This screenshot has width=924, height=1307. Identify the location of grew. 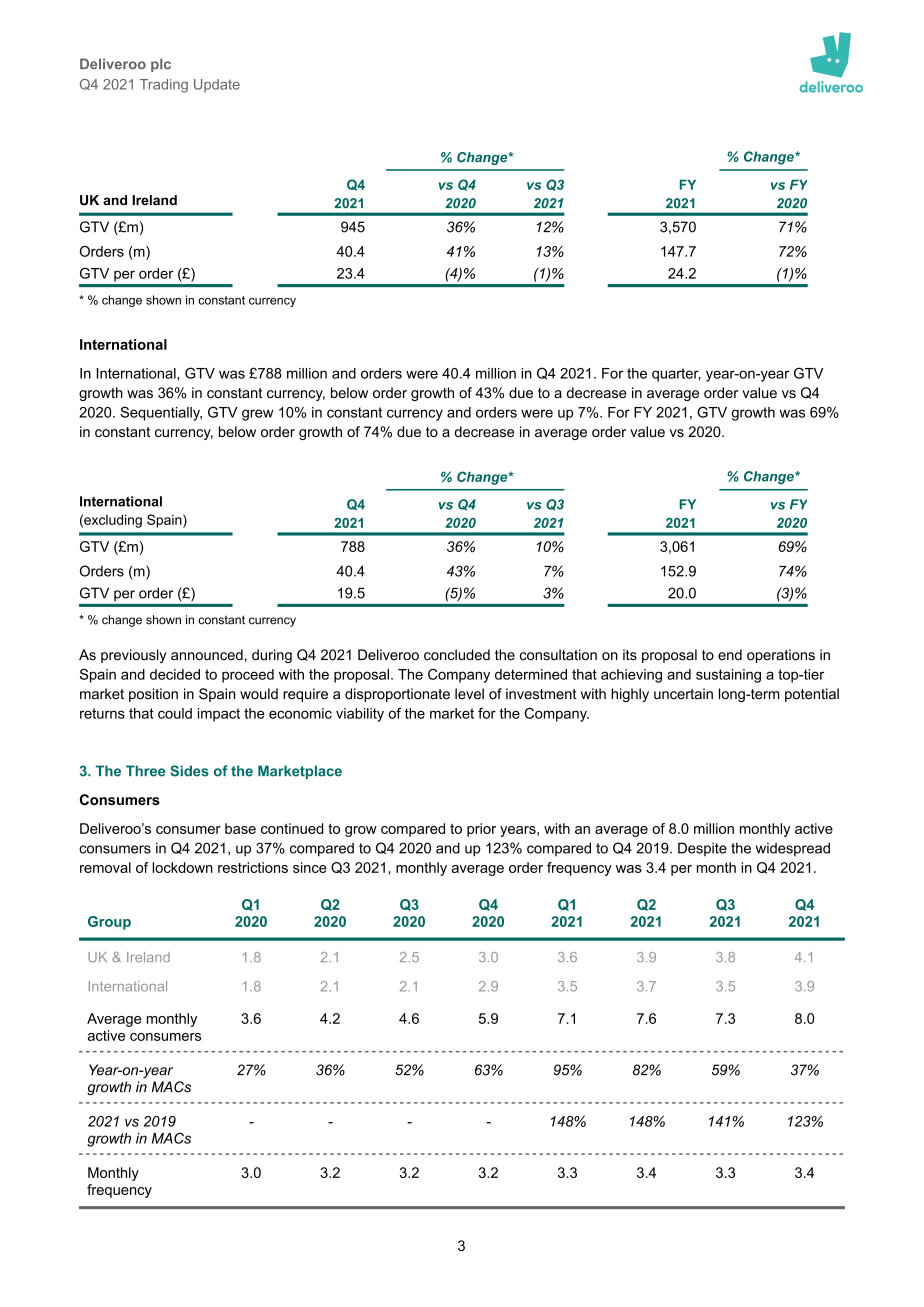
(258, 415).
